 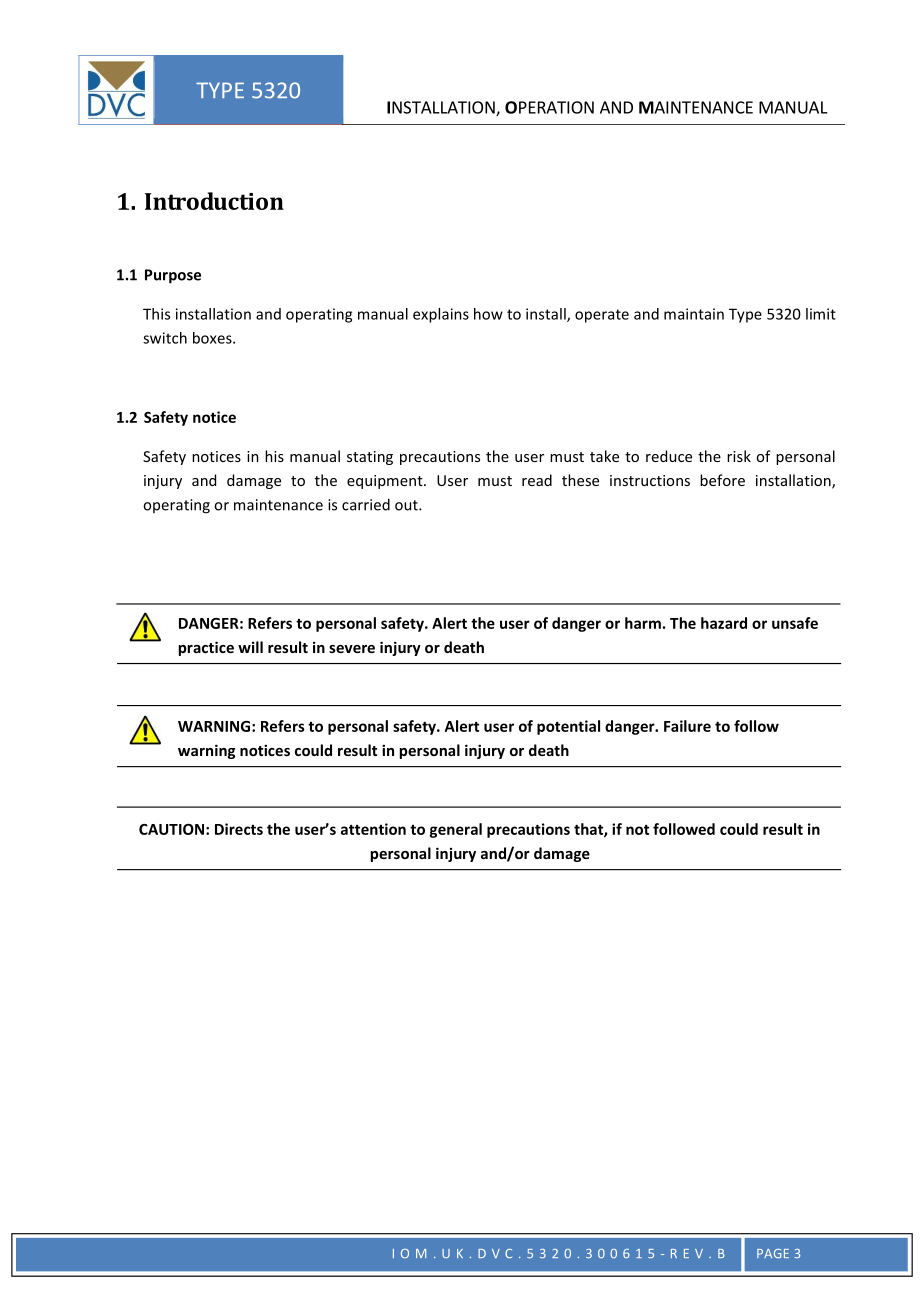 What do you see at coordinates (537, 480) in the screenshot?
I see `read` at bounding box center [537, 480].
